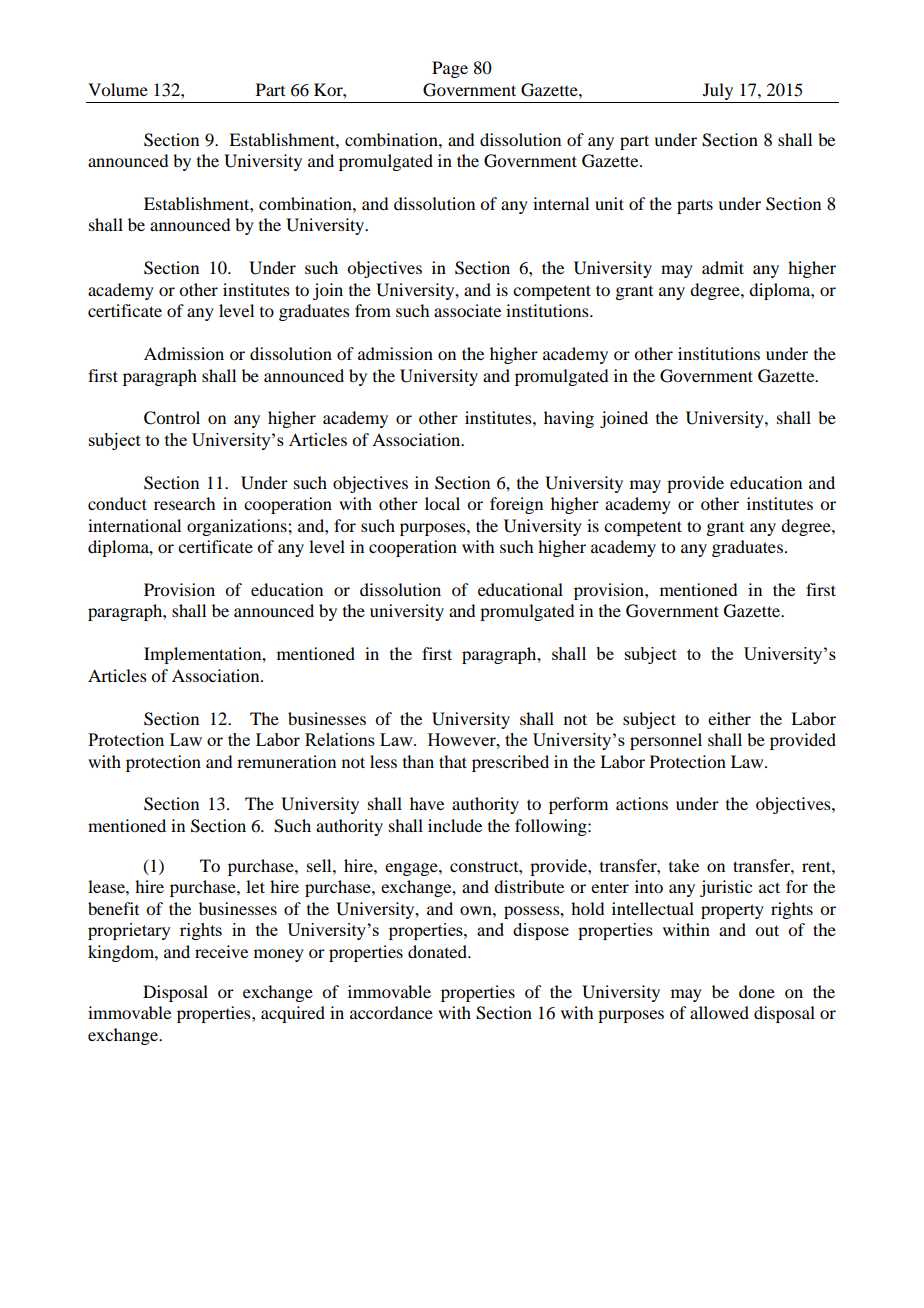  What do you see at coordinates (118, 89) in the screenshot?
I see `Volume` at bounding box center [118, 89].
